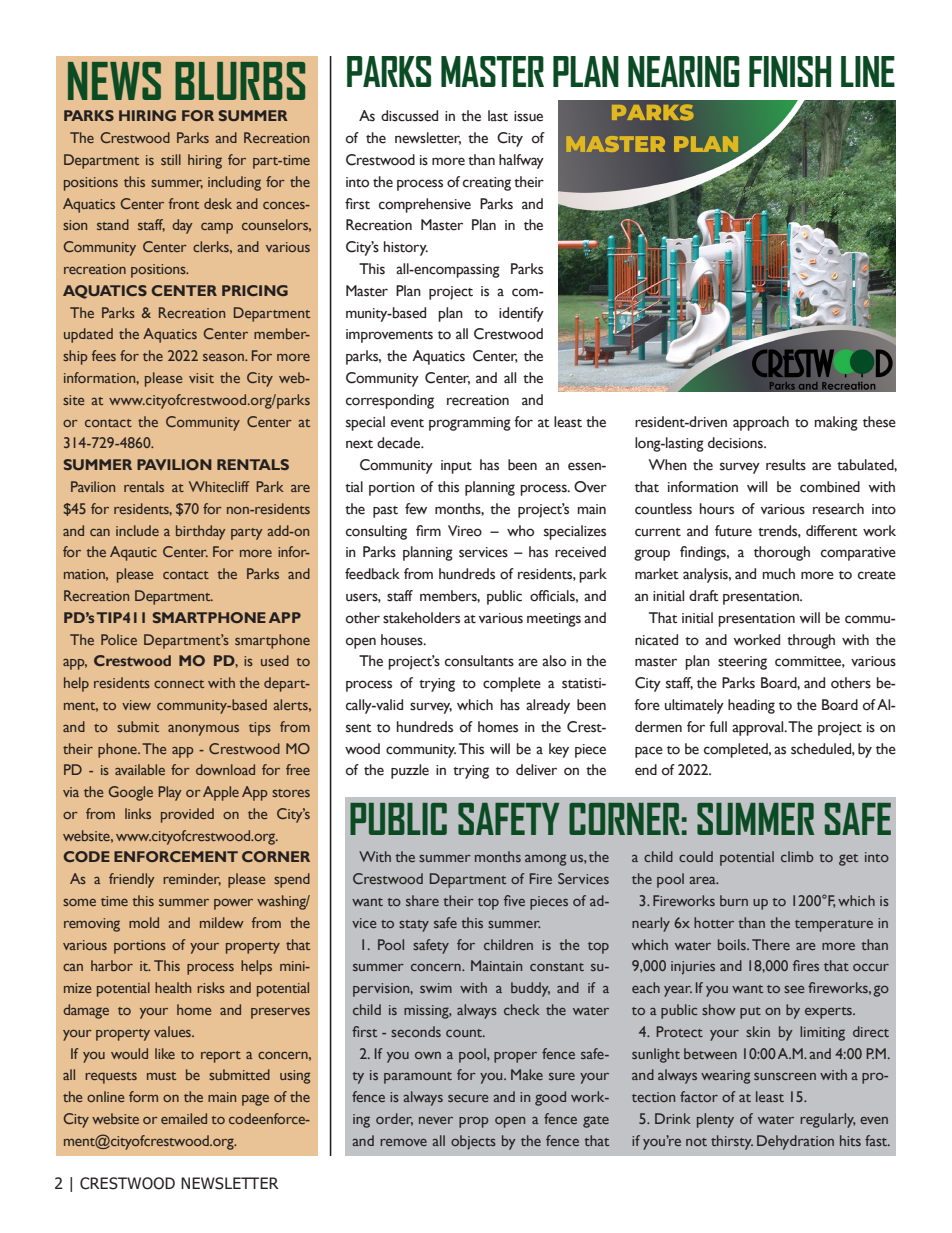 This screenshot has width=952, height=1233. Describe the element at coordinates (759, 728) in the screenshot. I see `approval` at that location.
